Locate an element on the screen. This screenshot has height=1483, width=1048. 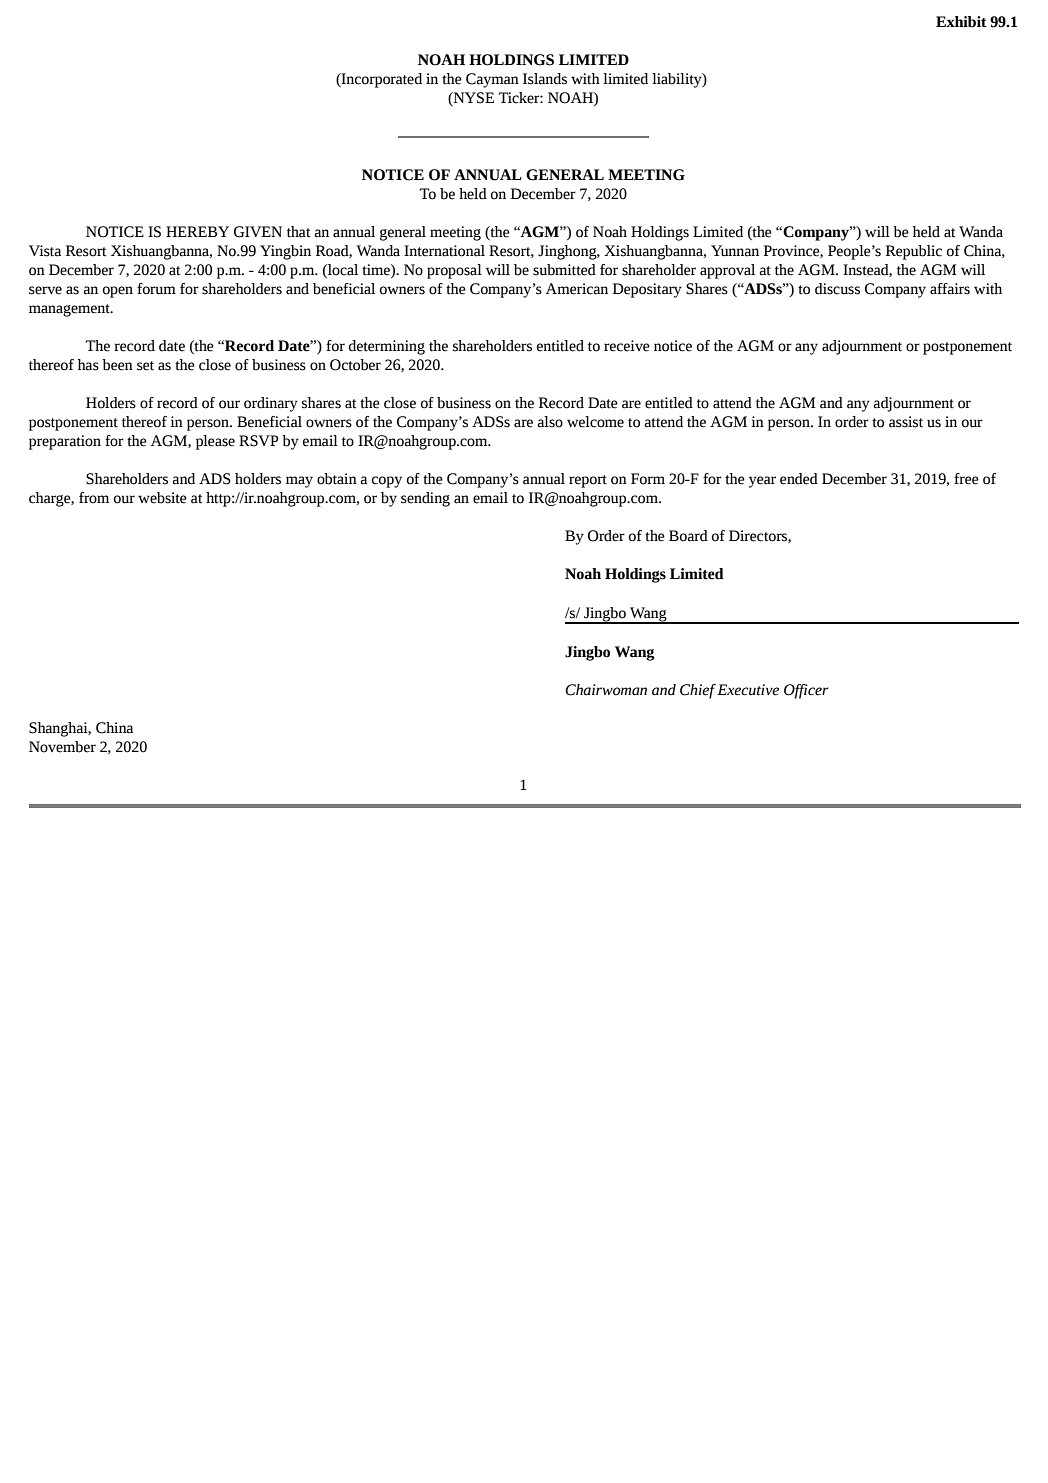
also is located at coordinates (550, 422).
